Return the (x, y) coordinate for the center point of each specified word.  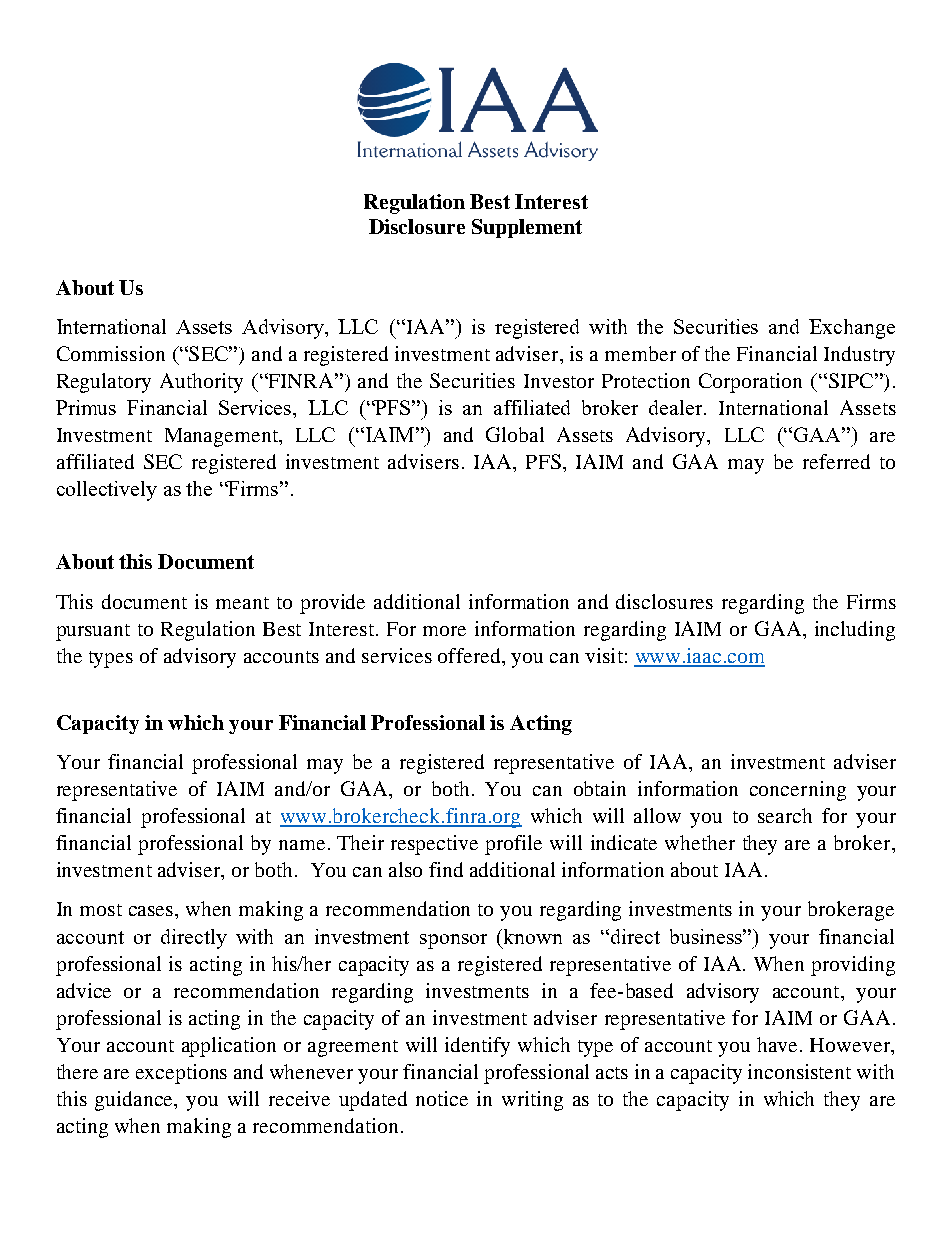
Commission (111, 353)
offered (470, 655)
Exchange (852, 329)
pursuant (93, 632)
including (855, 631)
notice (442, 1098)
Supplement (527, 228)
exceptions (181, 1074)
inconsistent (799, 1071)
